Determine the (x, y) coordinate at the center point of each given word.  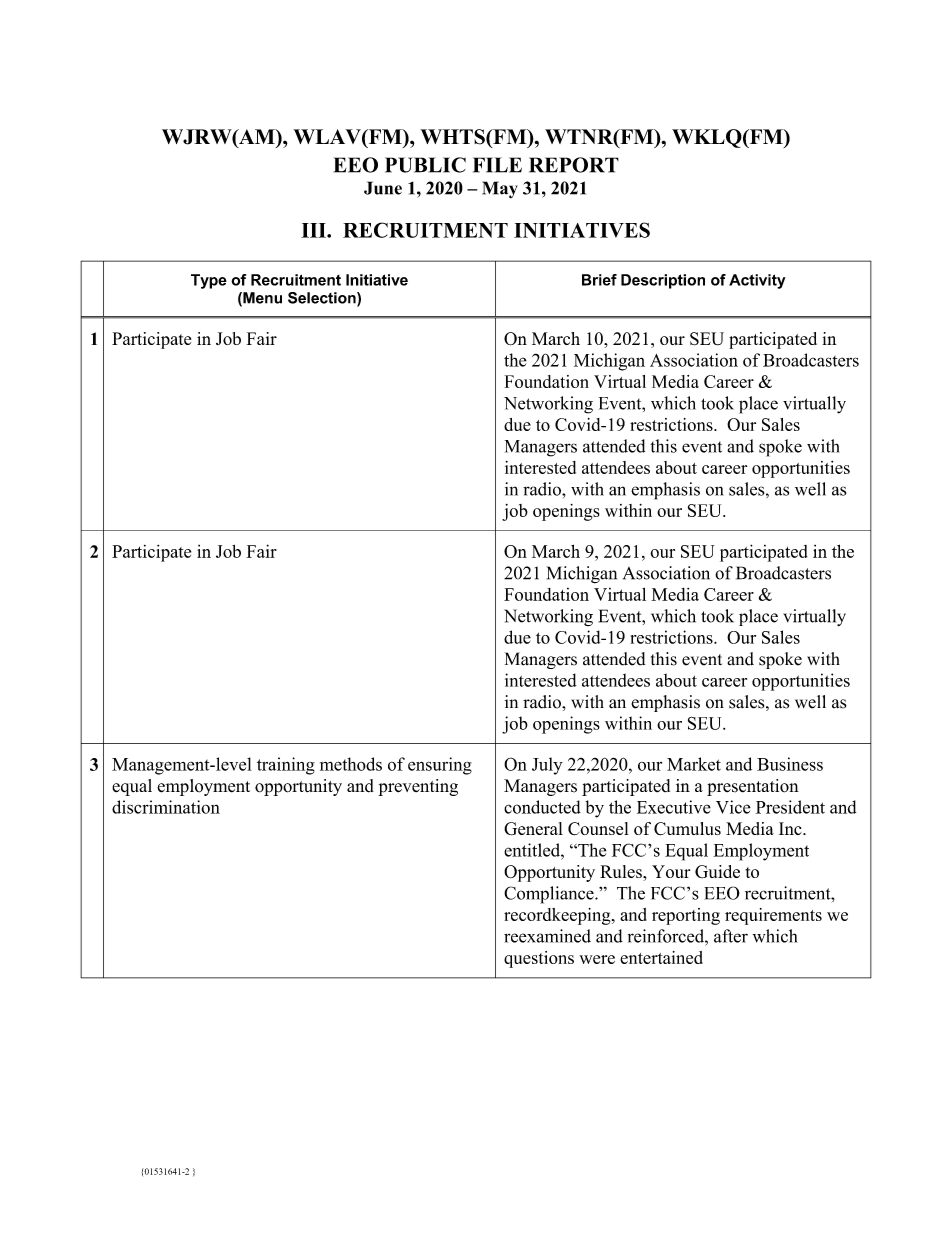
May (499, 189)
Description (663, 281)
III (314, 230)
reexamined (547, 936)
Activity (757, 281)
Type (209, 281)
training (286, 766)
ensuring (440, 766)
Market (694, 764)
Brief (599, 280)
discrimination (166, 807)
